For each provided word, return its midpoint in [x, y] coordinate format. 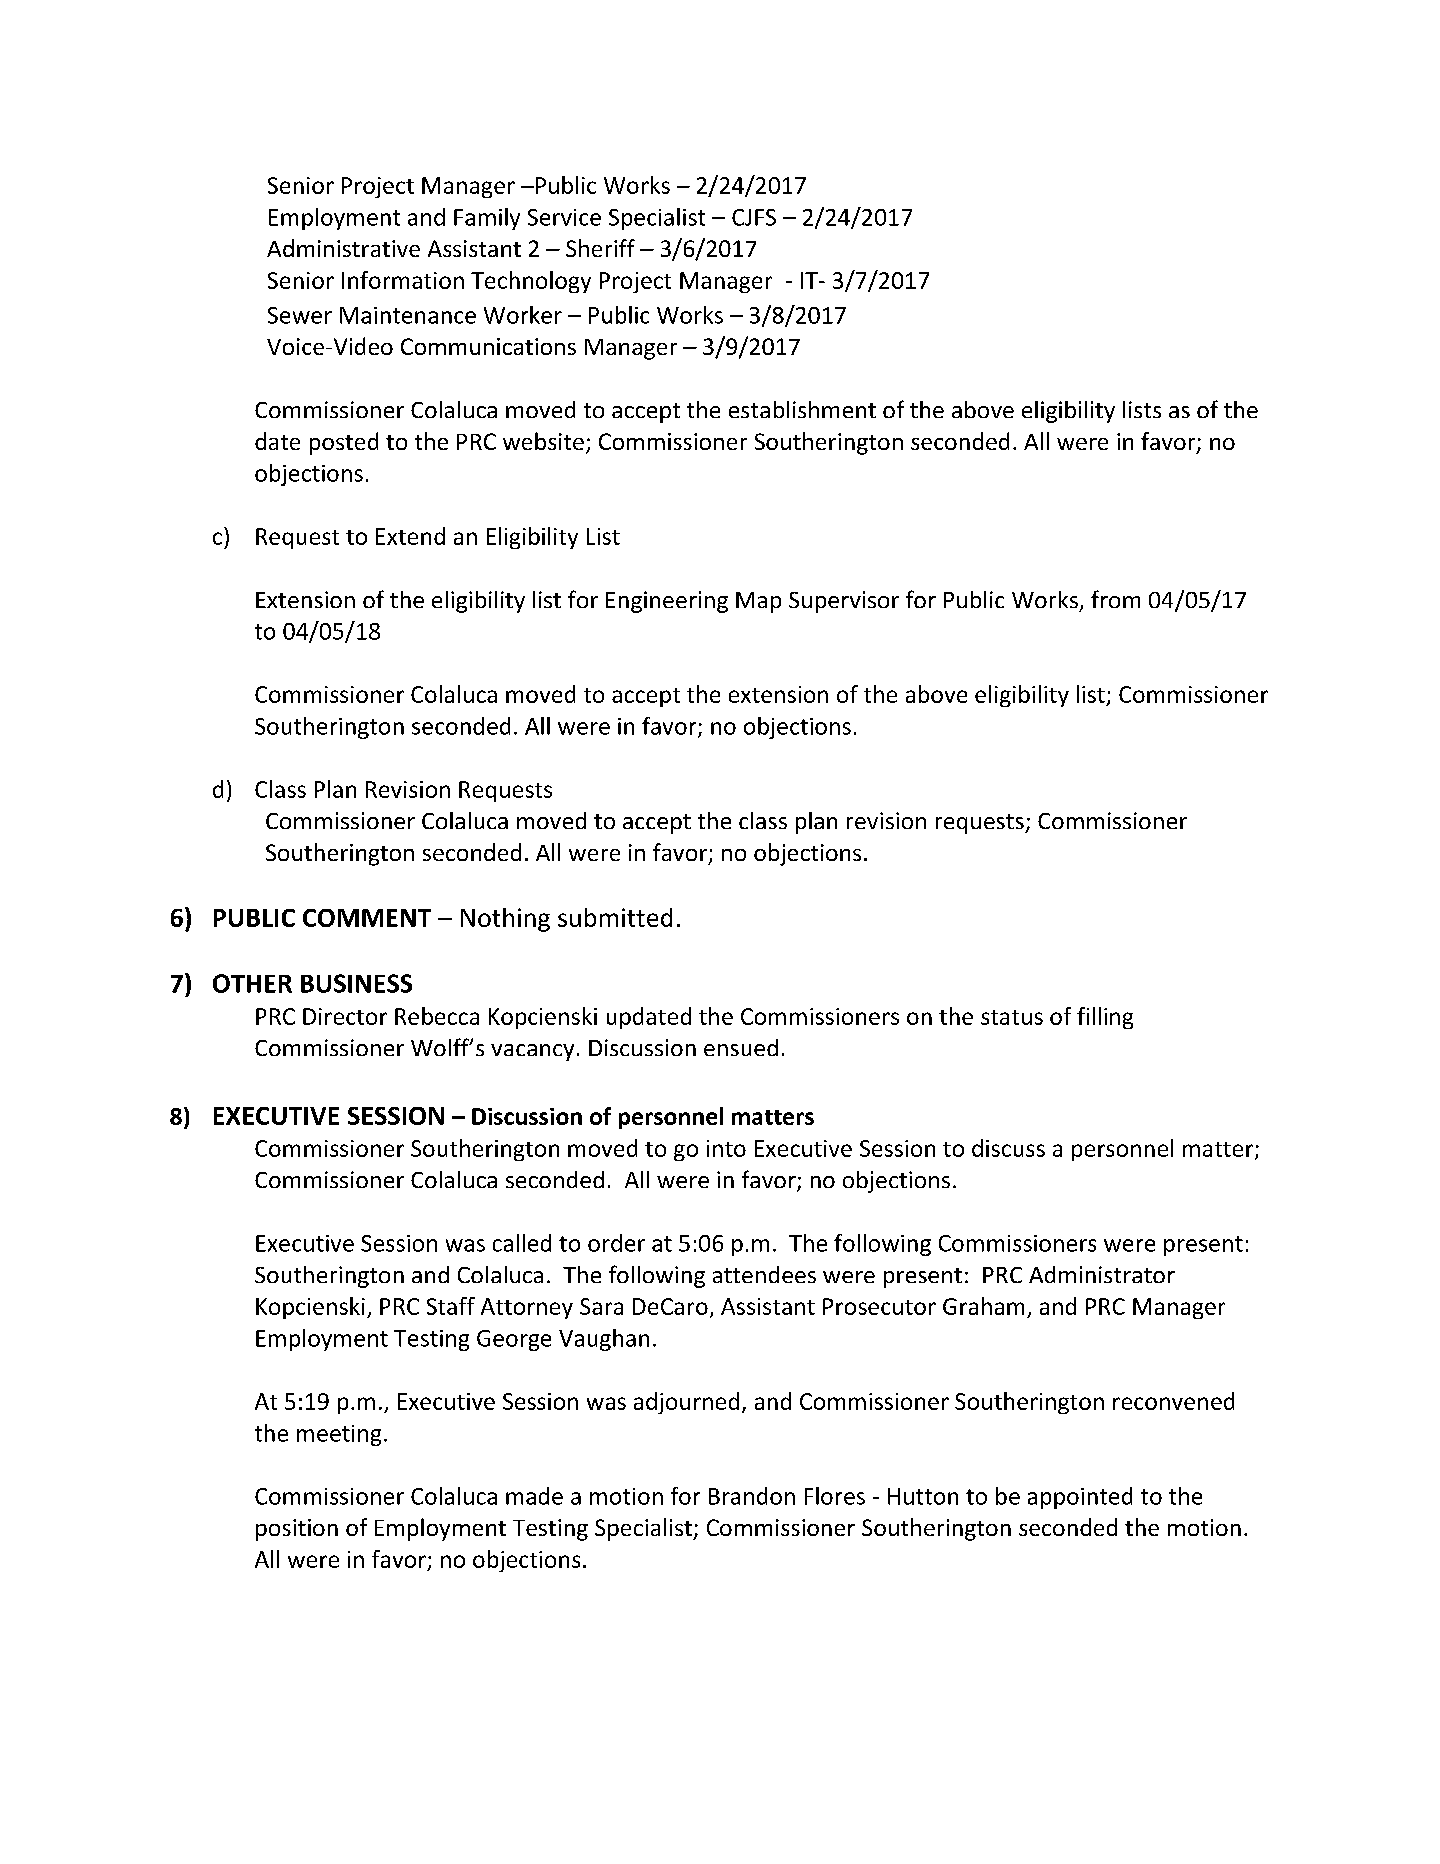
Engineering [667, 602]
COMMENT [367, 918]
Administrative [343, 248]
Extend [410, 536]
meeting [339, 1435]
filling [1105, 1018]
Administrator [1102, 1274]
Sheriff [600, 248]
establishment [802, 409]
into [726, 1148]
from [1115, 599]
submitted [615, 917]
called [522, 1243]
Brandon [752, 1496]
